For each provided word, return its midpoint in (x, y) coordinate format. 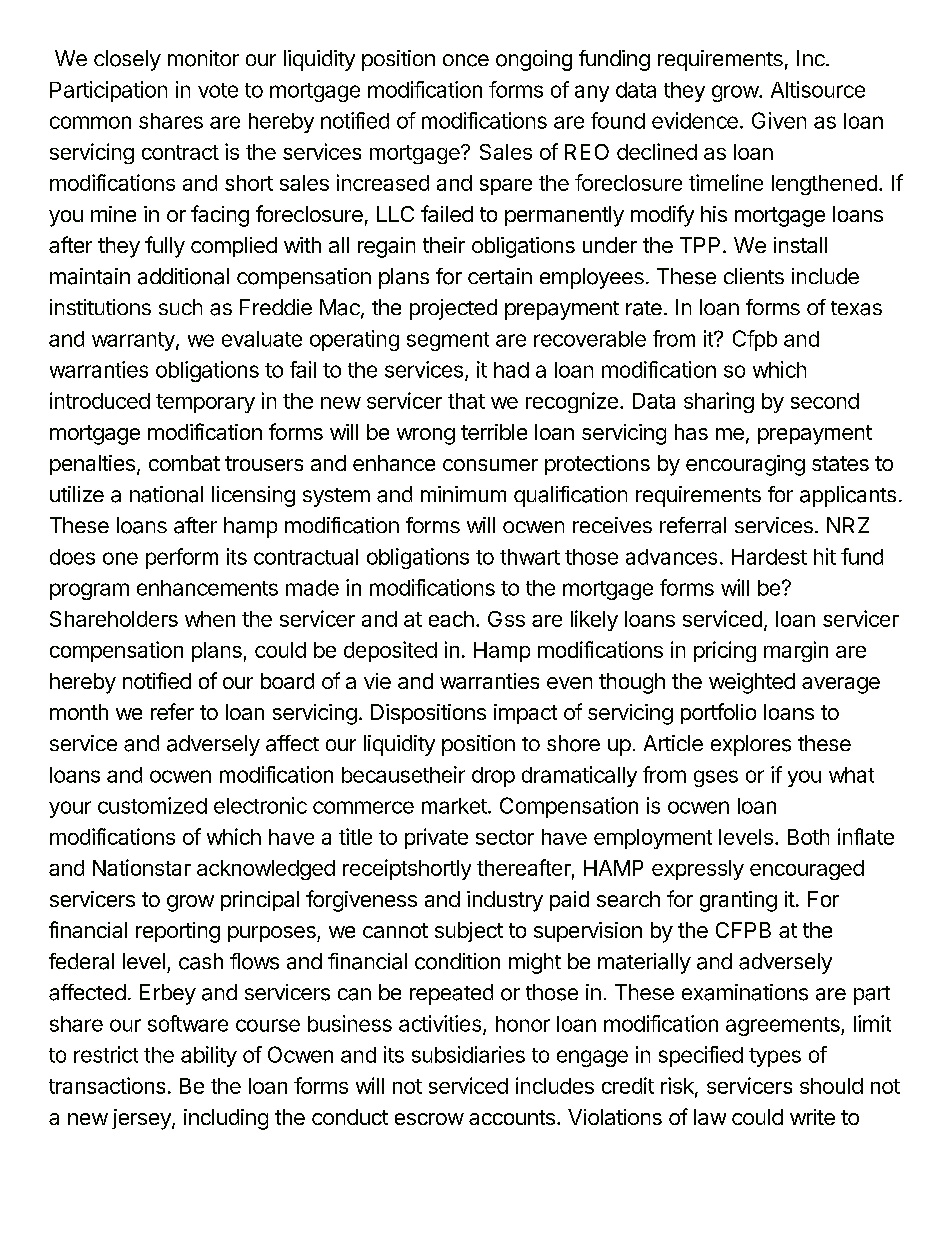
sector (505, 837)
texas (856, 308)
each (451, 619)
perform (182, 558)
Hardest (769, 557)
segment (448, 341)
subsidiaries (468, 1054)
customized (152, 805)
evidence (695, 120)
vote (218, 90)
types (775, 1057)
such (180, 307)
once (466, 60)
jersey (142, 1119)
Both (808, 837)
